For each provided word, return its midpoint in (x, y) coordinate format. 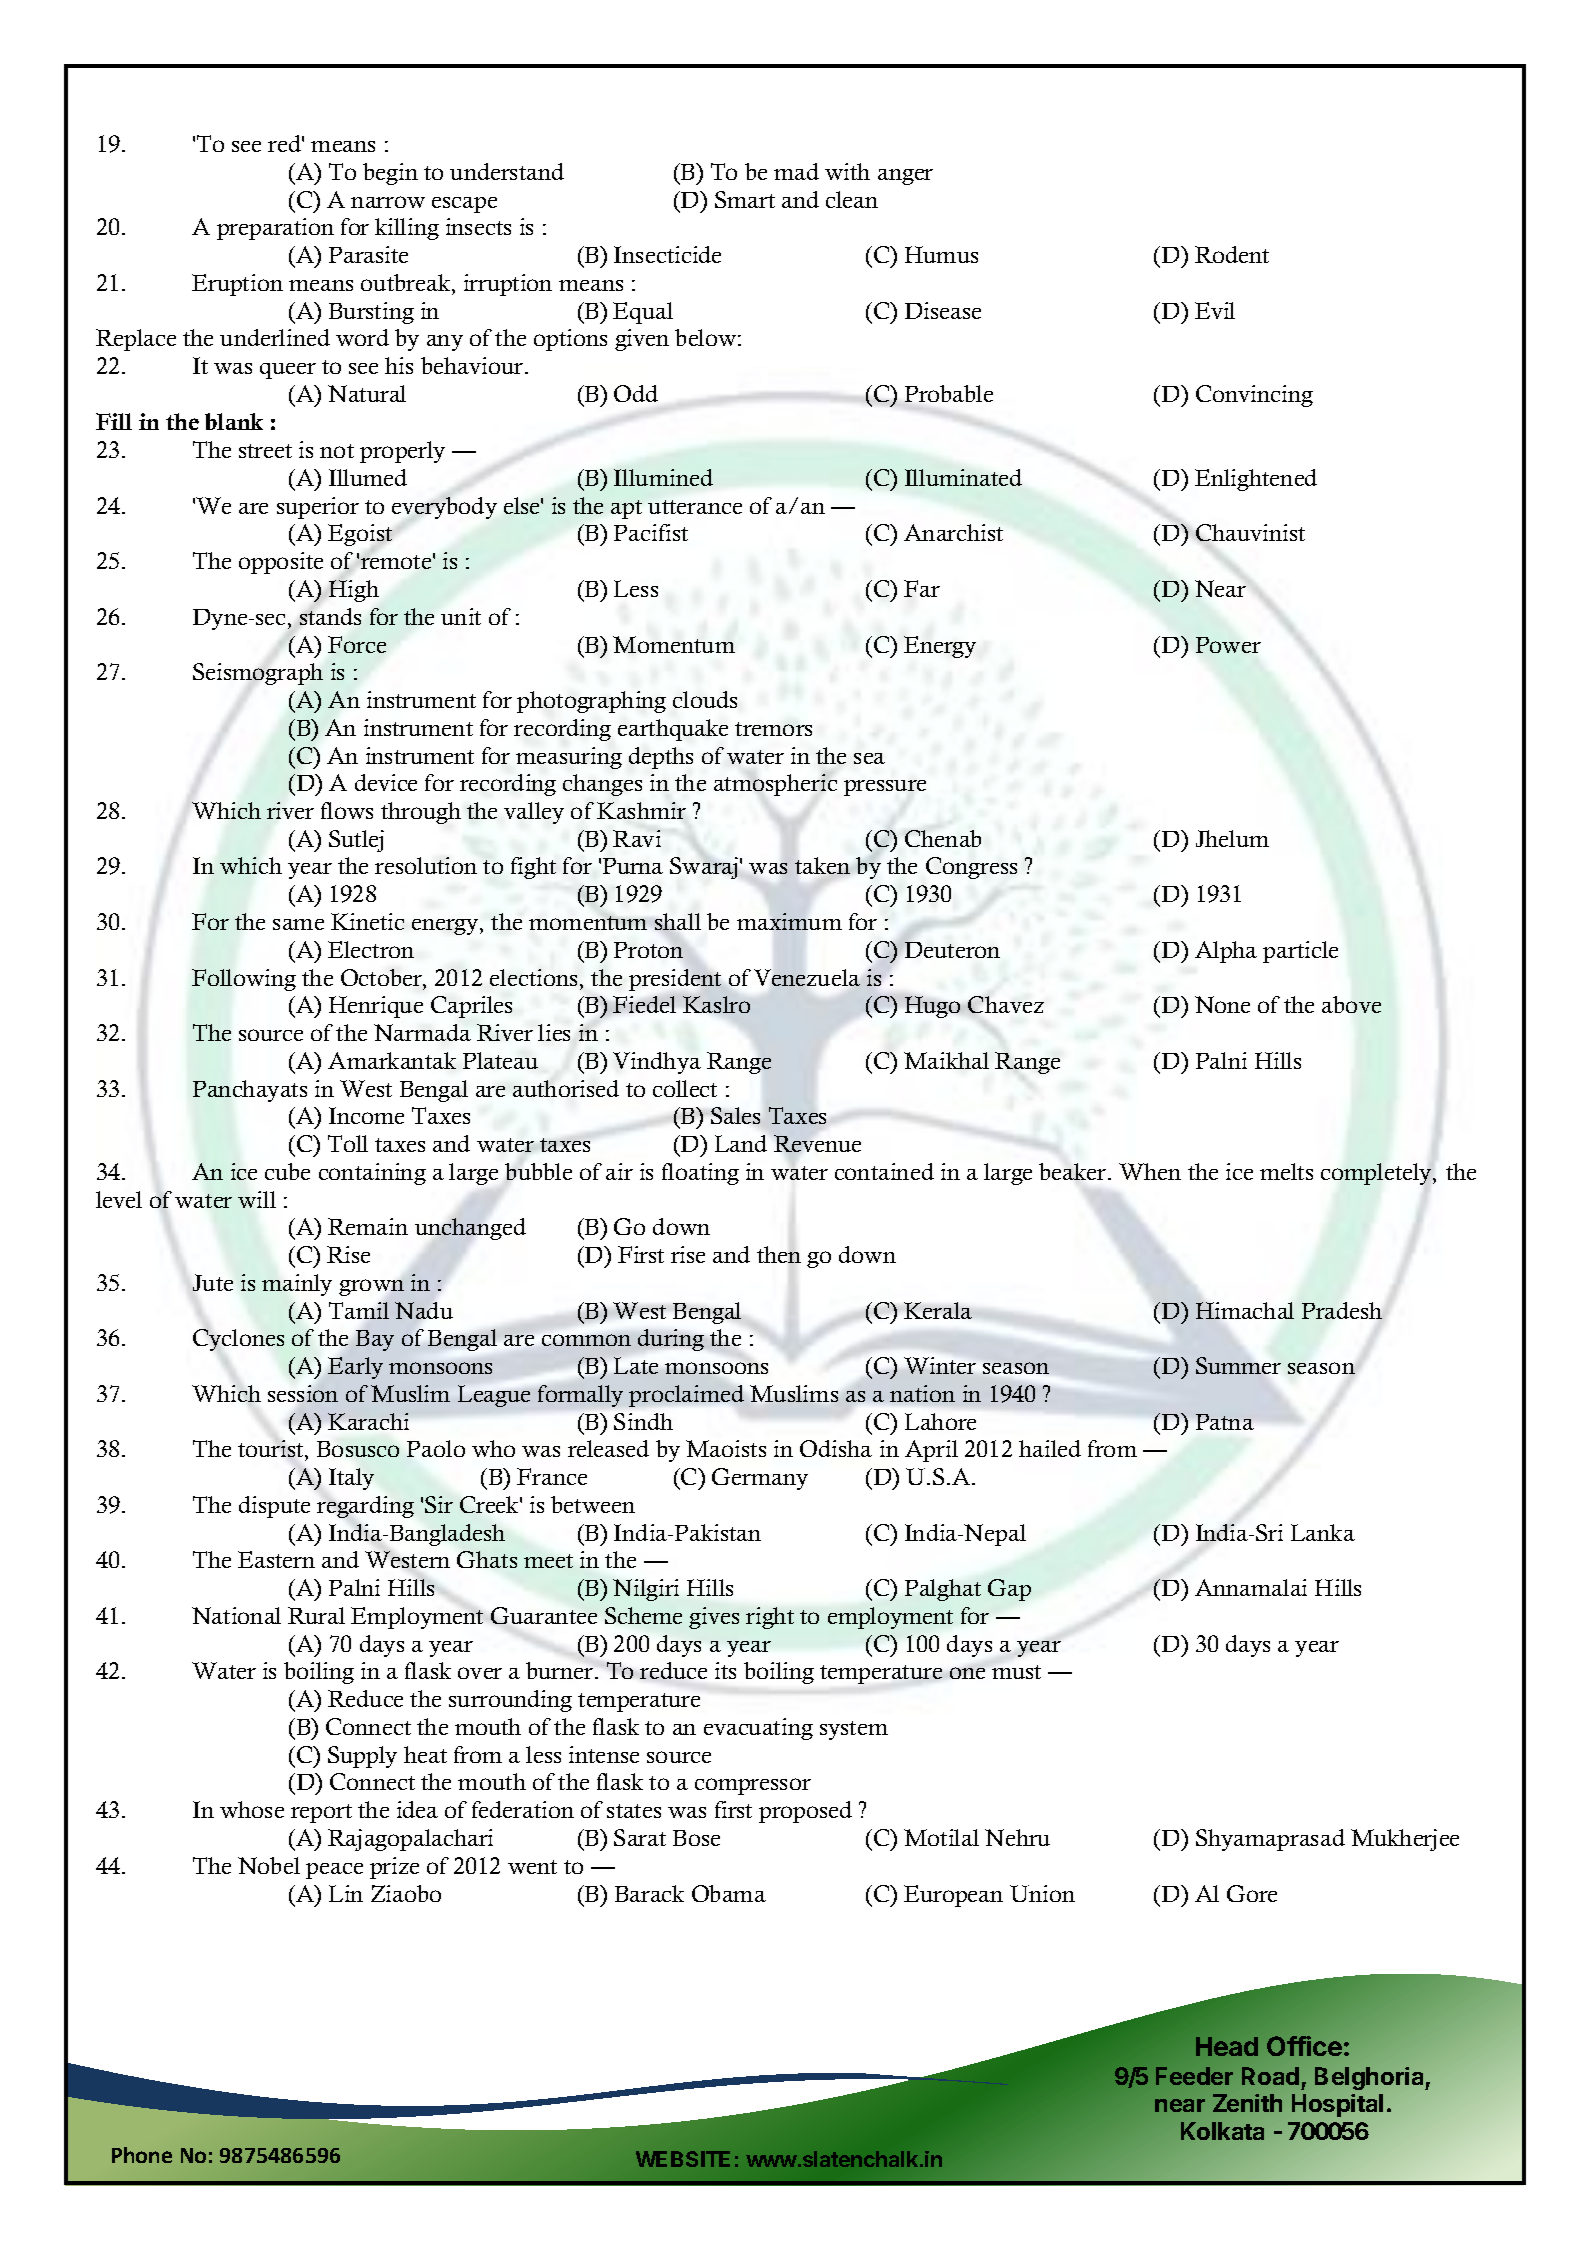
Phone (142, 2155)
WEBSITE (683, 2159)
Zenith (1247, 2103)
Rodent (1232, 254)
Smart (745, 199)
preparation (275, 229)
